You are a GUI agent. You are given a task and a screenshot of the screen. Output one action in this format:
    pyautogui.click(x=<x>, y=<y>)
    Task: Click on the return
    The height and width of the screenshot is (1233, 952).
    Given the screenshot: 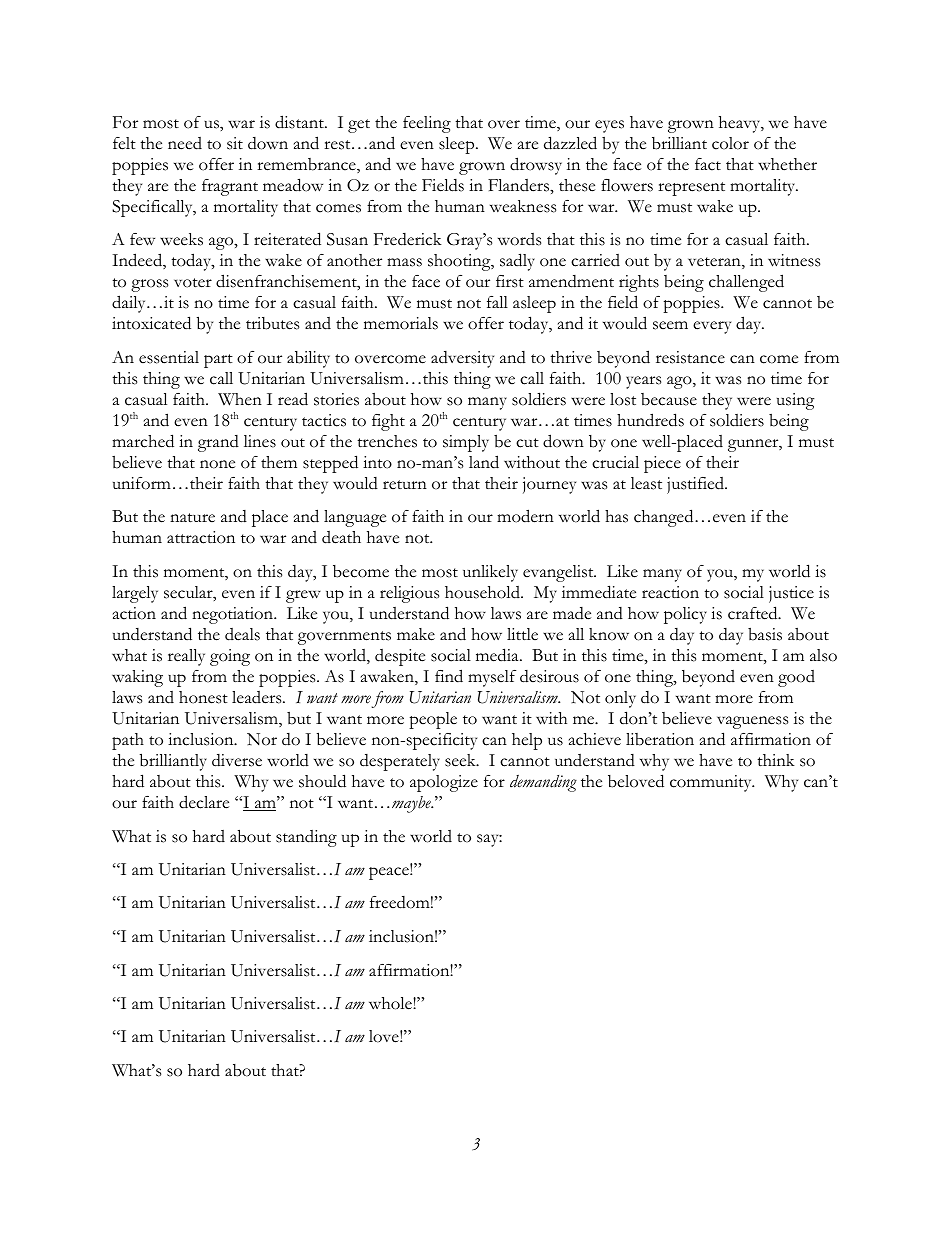 What is the action you would take?
    pyautogui.click(x=405, y=485)
